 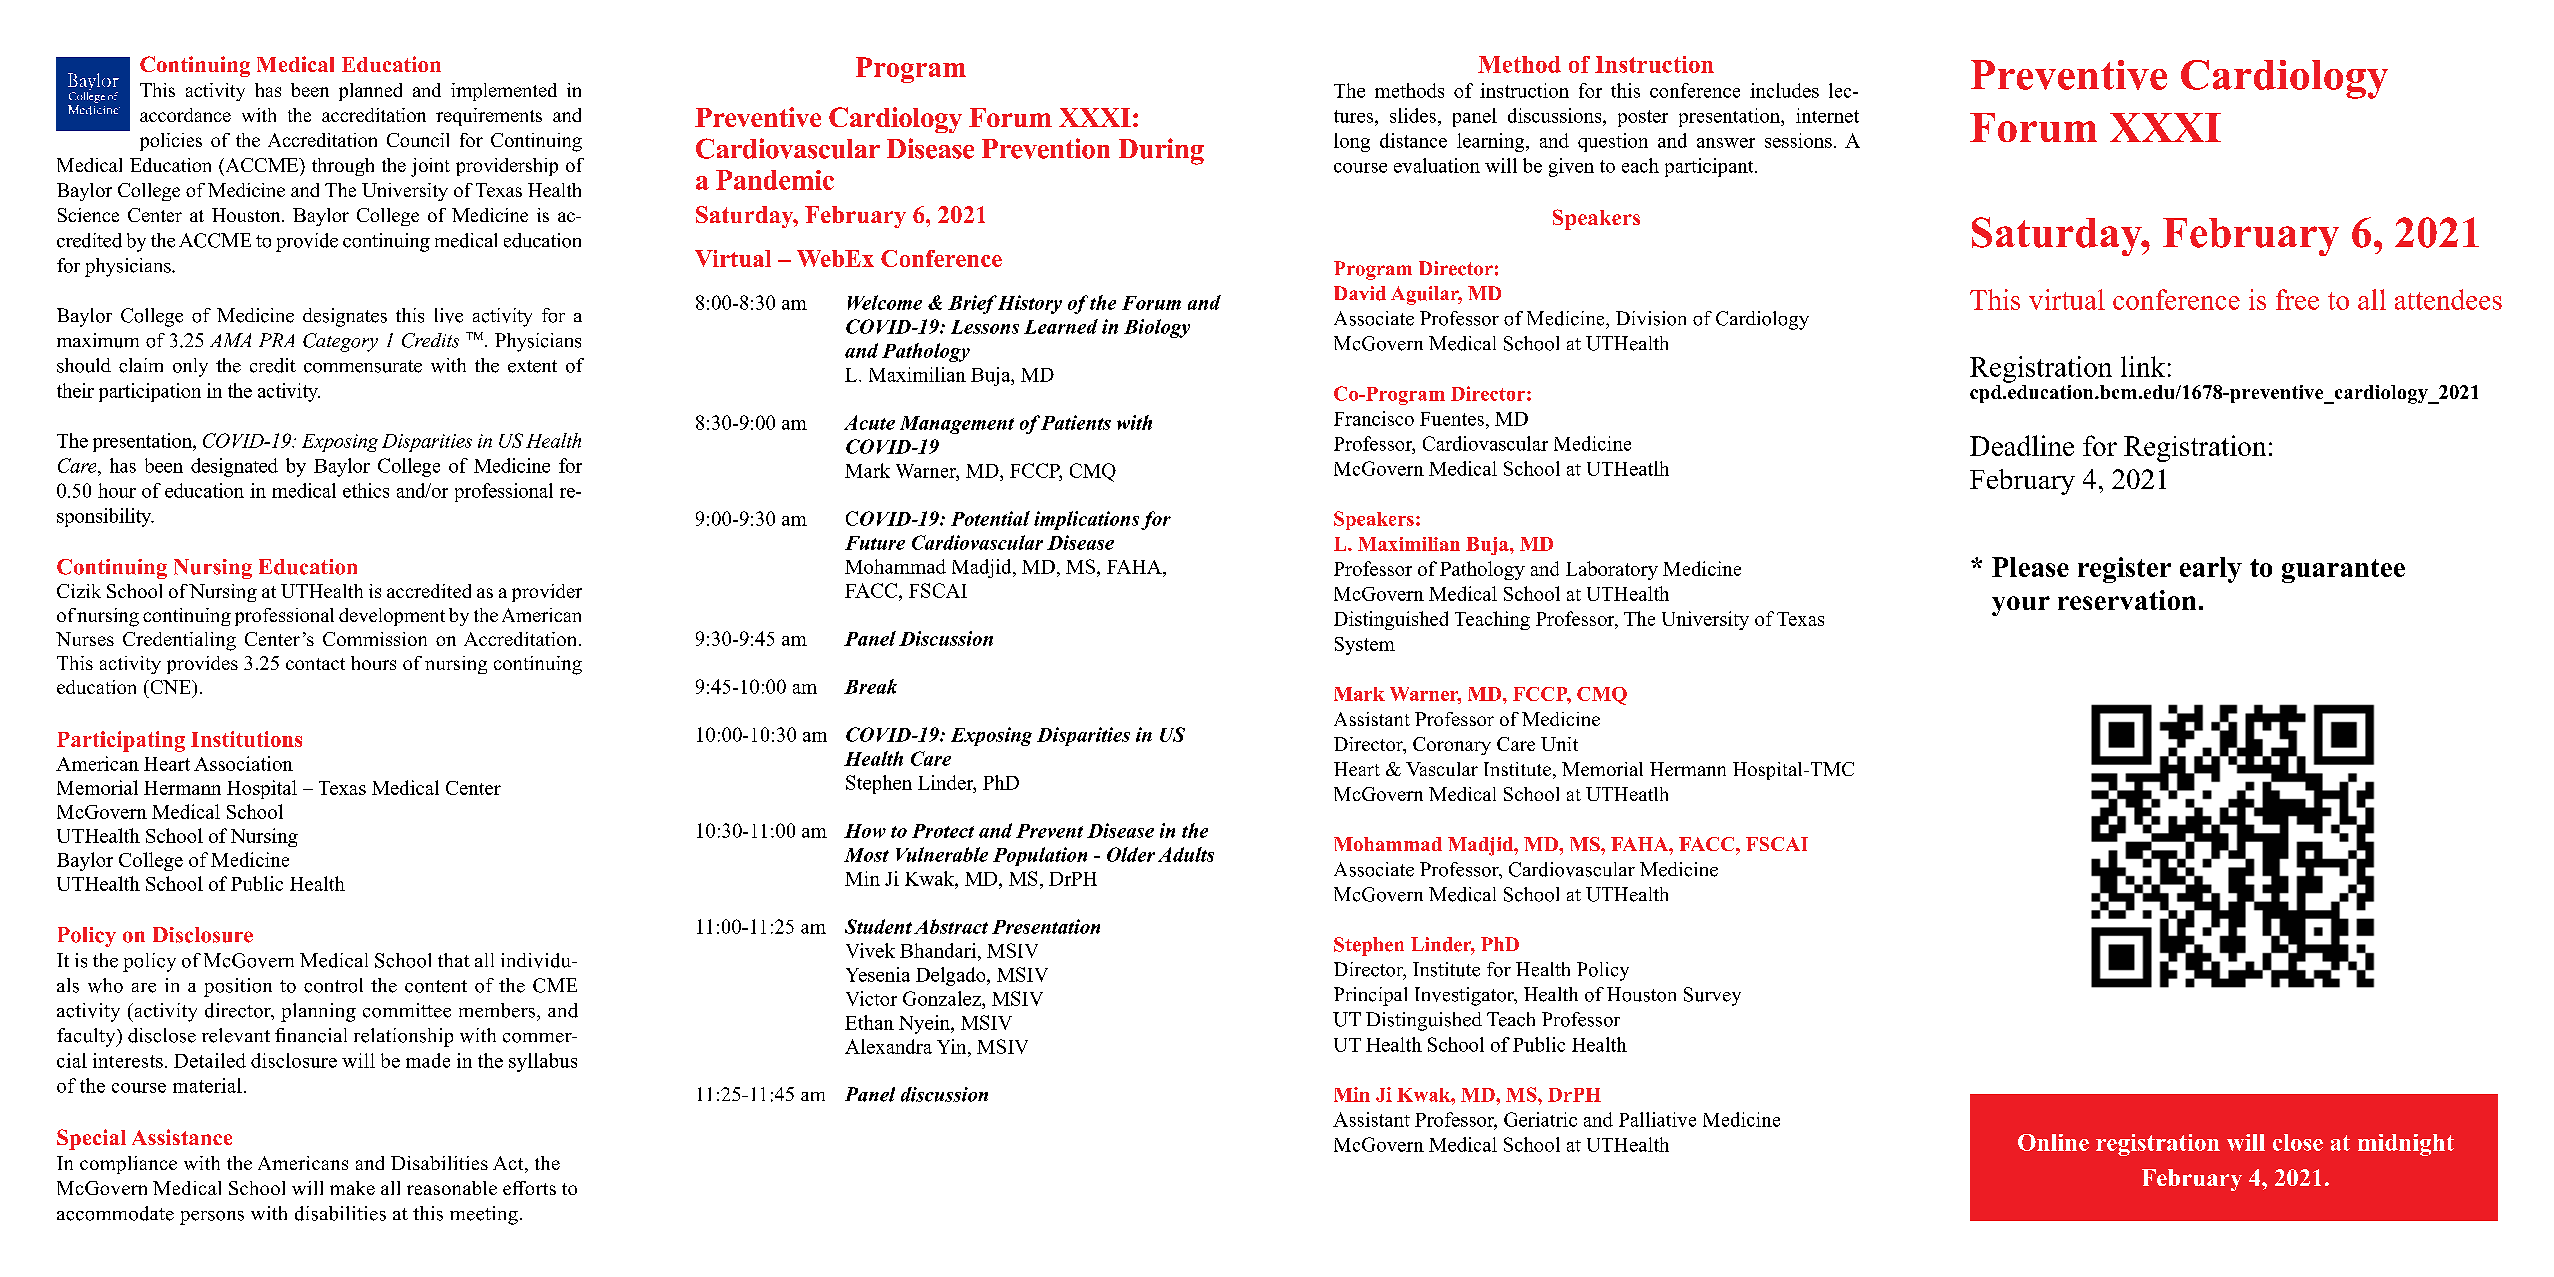 What do you see at coordinates (1712, 996) in the screenshot?
I see `Survey` at bounding box center [1712, 996].
